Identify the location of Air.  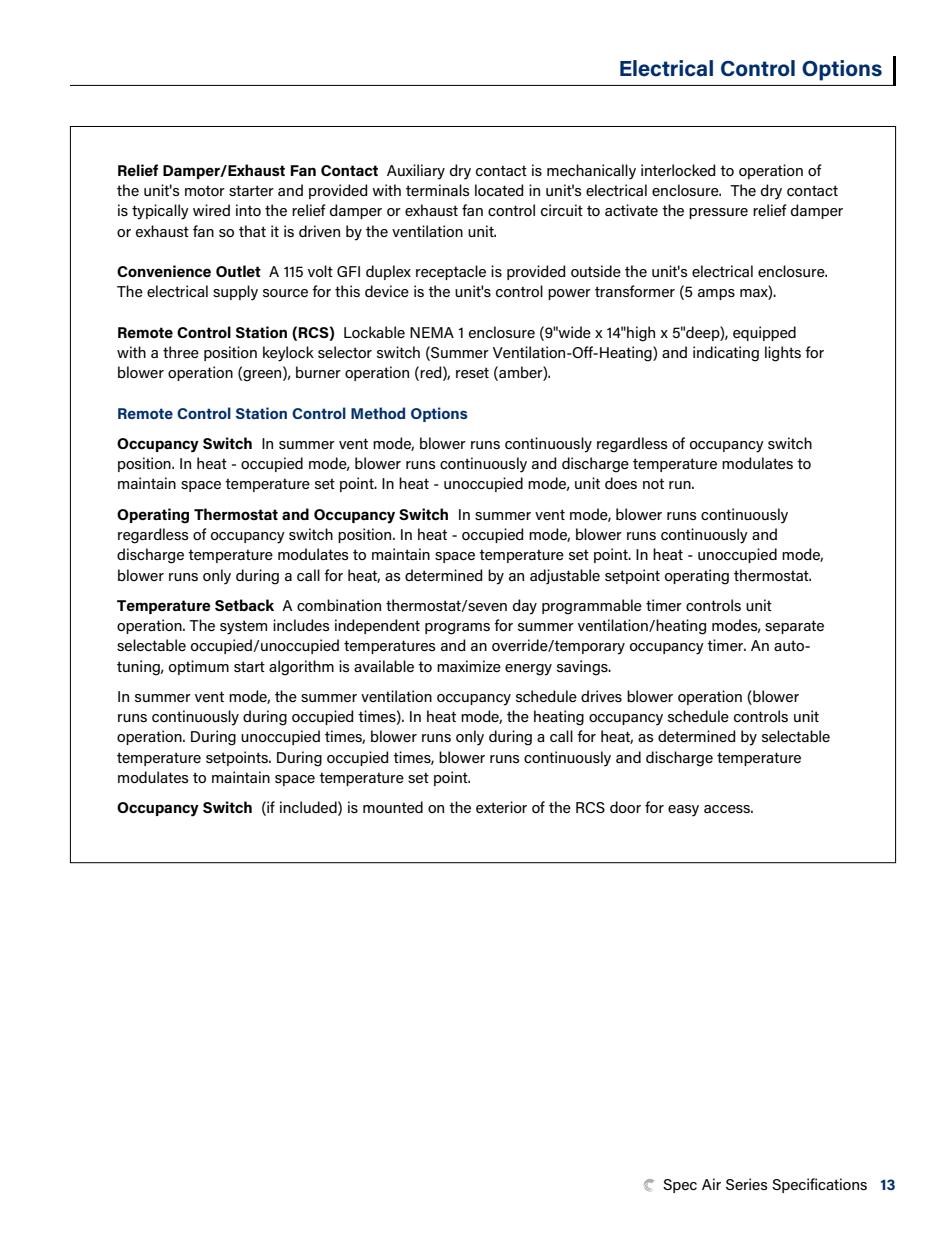
(711, 1184).
